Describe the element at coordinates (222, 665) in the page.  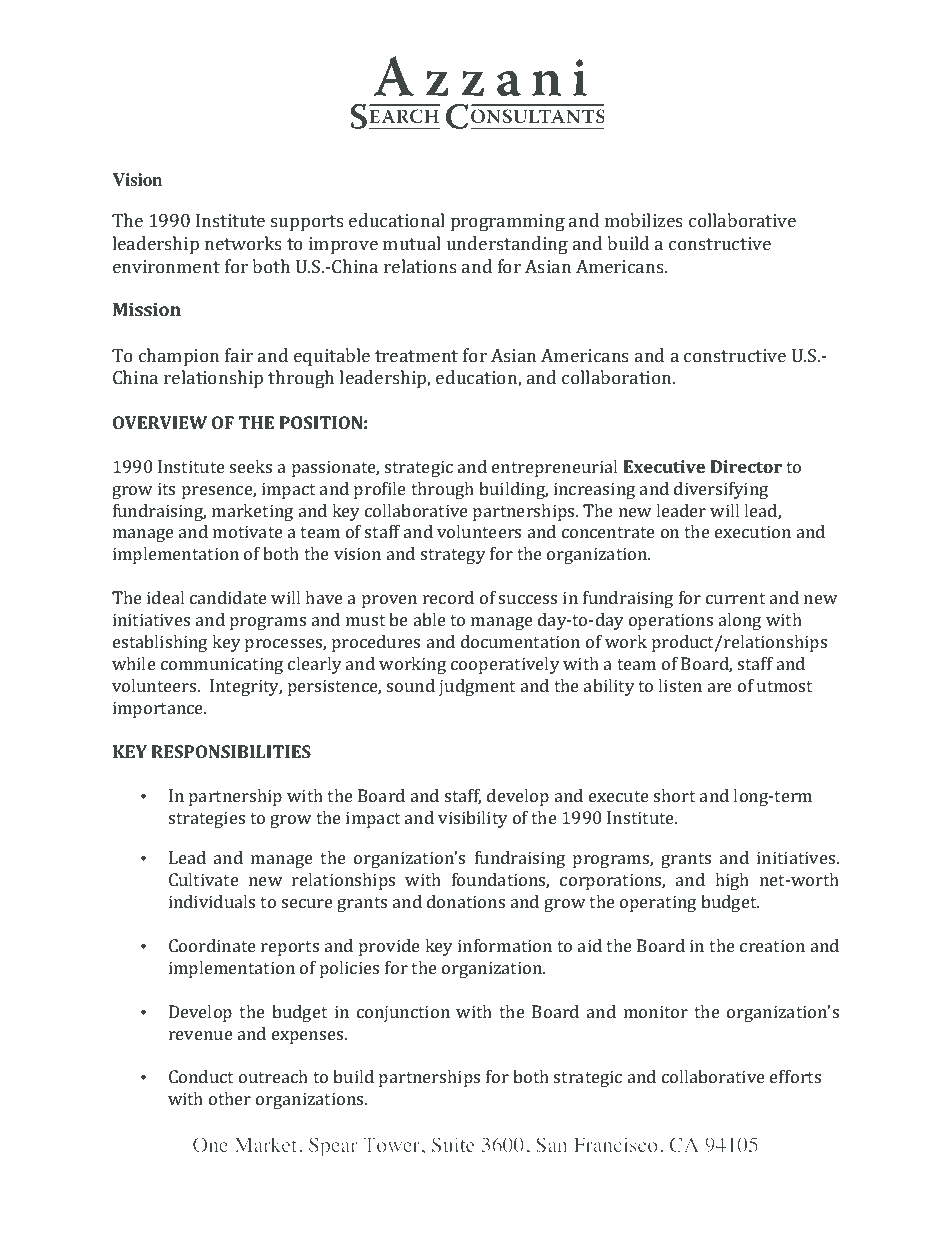
I see `communicating` at that location.
